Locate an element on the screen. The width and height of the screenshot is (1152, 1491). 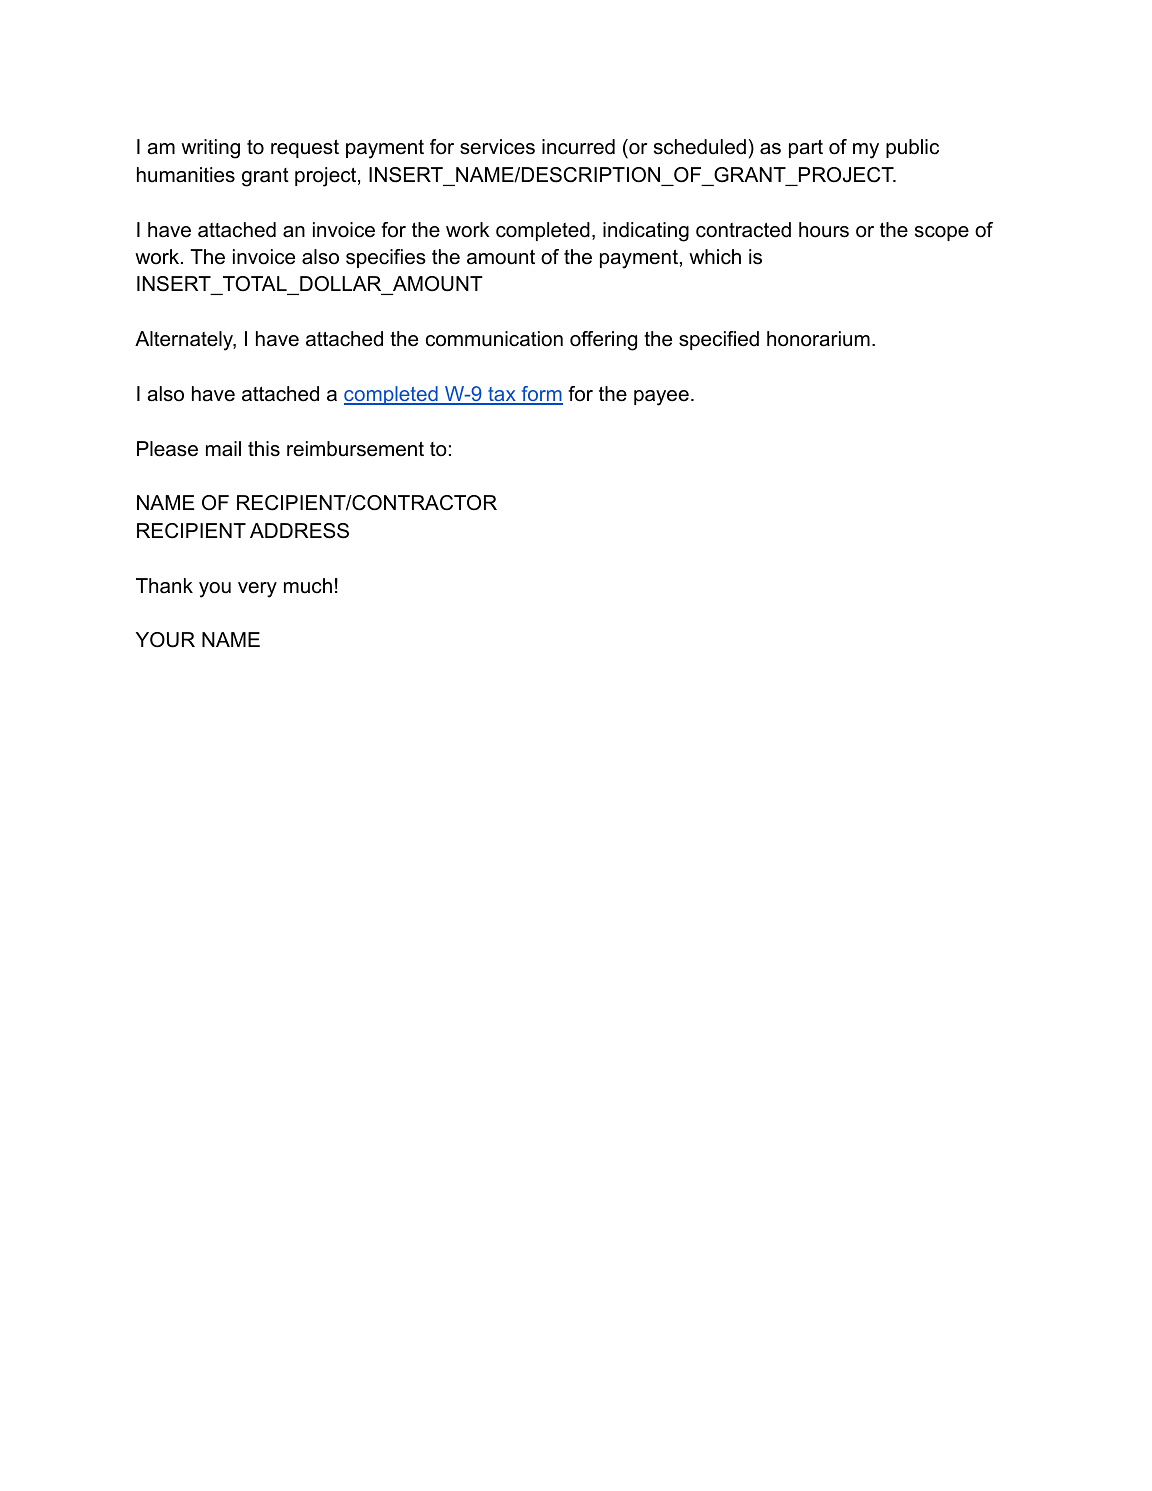
form is located at coordinates (541, 395).
